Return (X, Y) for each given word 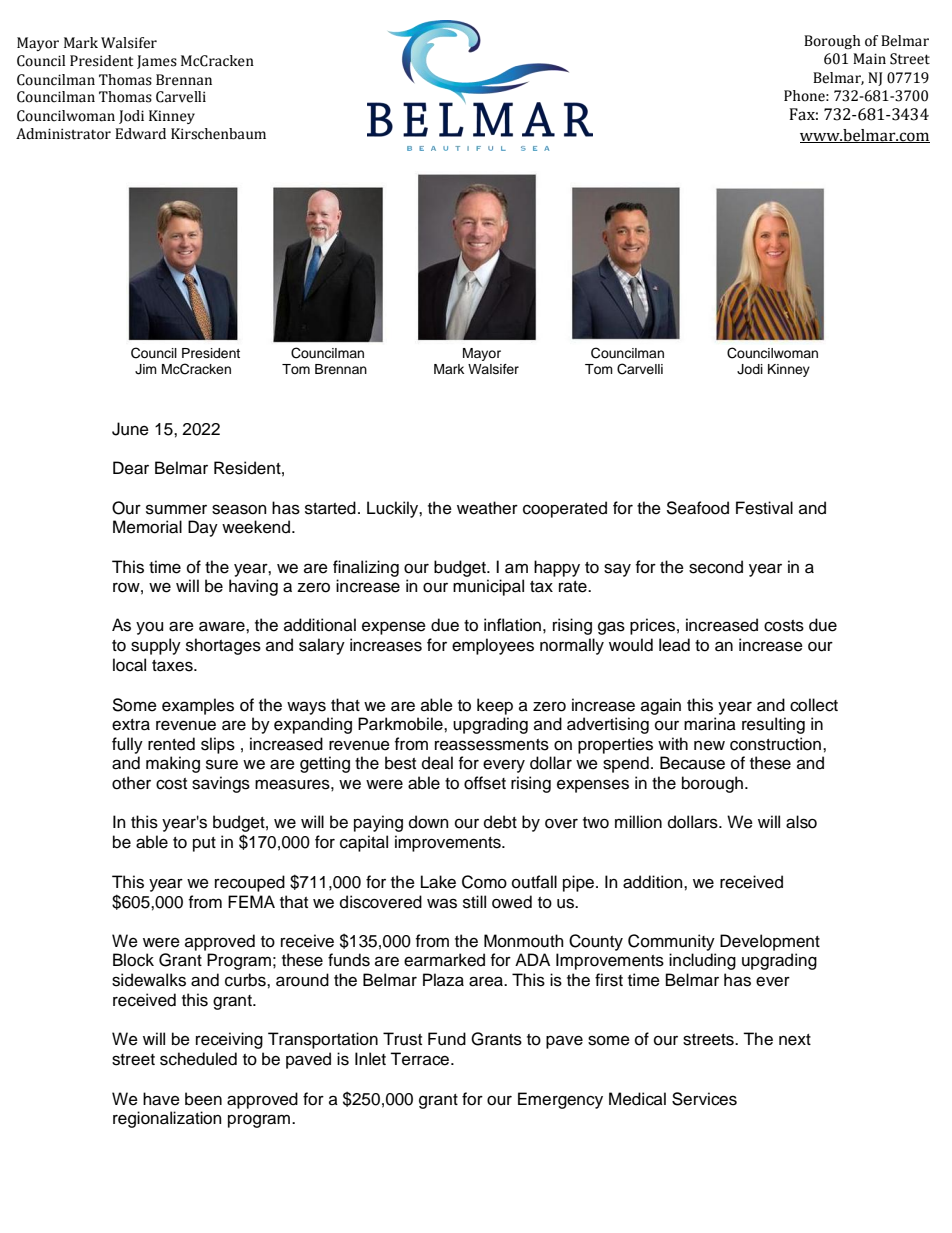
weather (487, 508)
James (157, 62)
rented (171, 744)
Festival (764, 508)
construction (777, 744)
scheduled (198, 1059)
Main (869, 59)
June (130, 429)
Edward (140, 134)
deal (437, 763)
